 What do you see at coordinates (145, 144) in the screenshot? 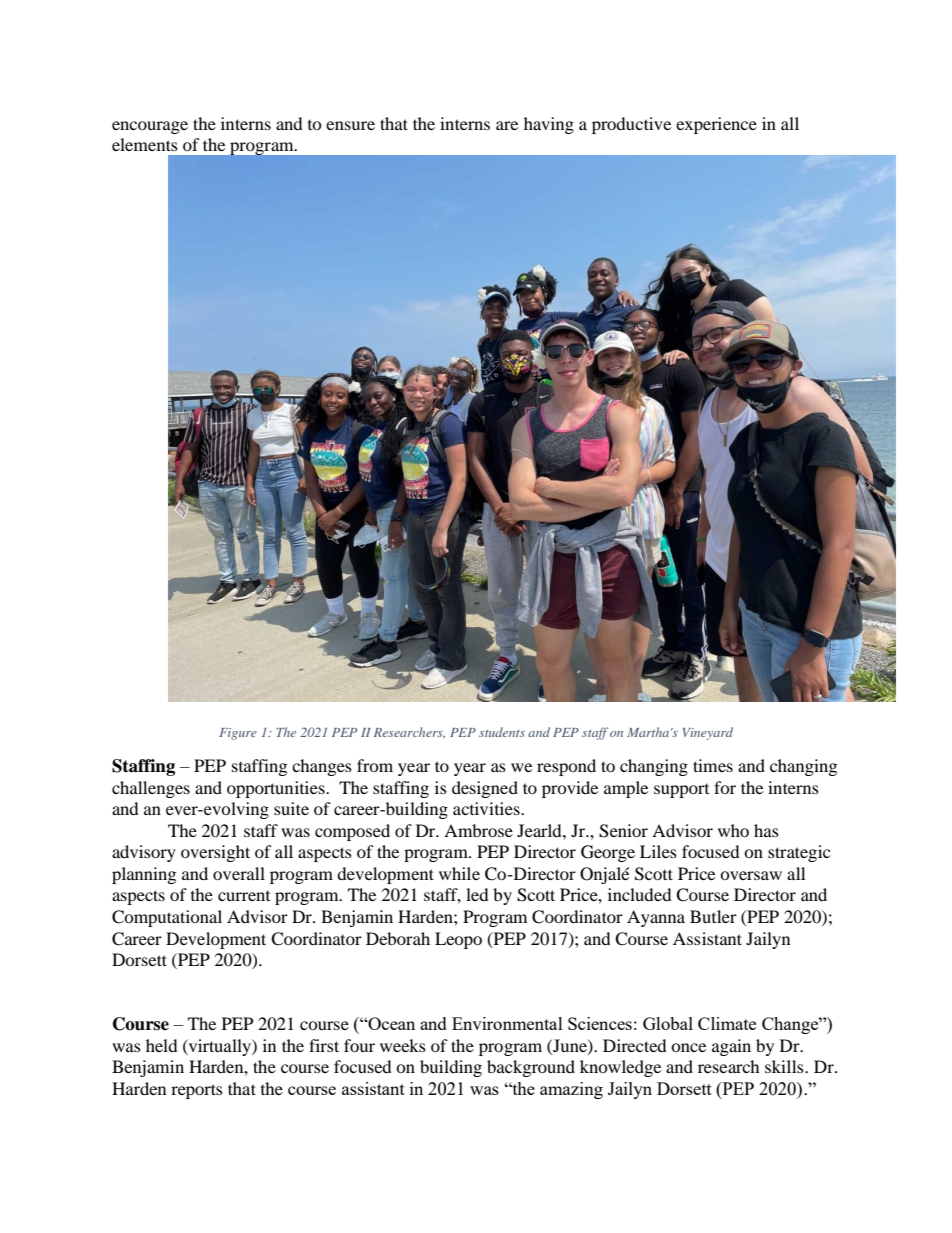
I see `elements` at bounding box center [145, 144].
